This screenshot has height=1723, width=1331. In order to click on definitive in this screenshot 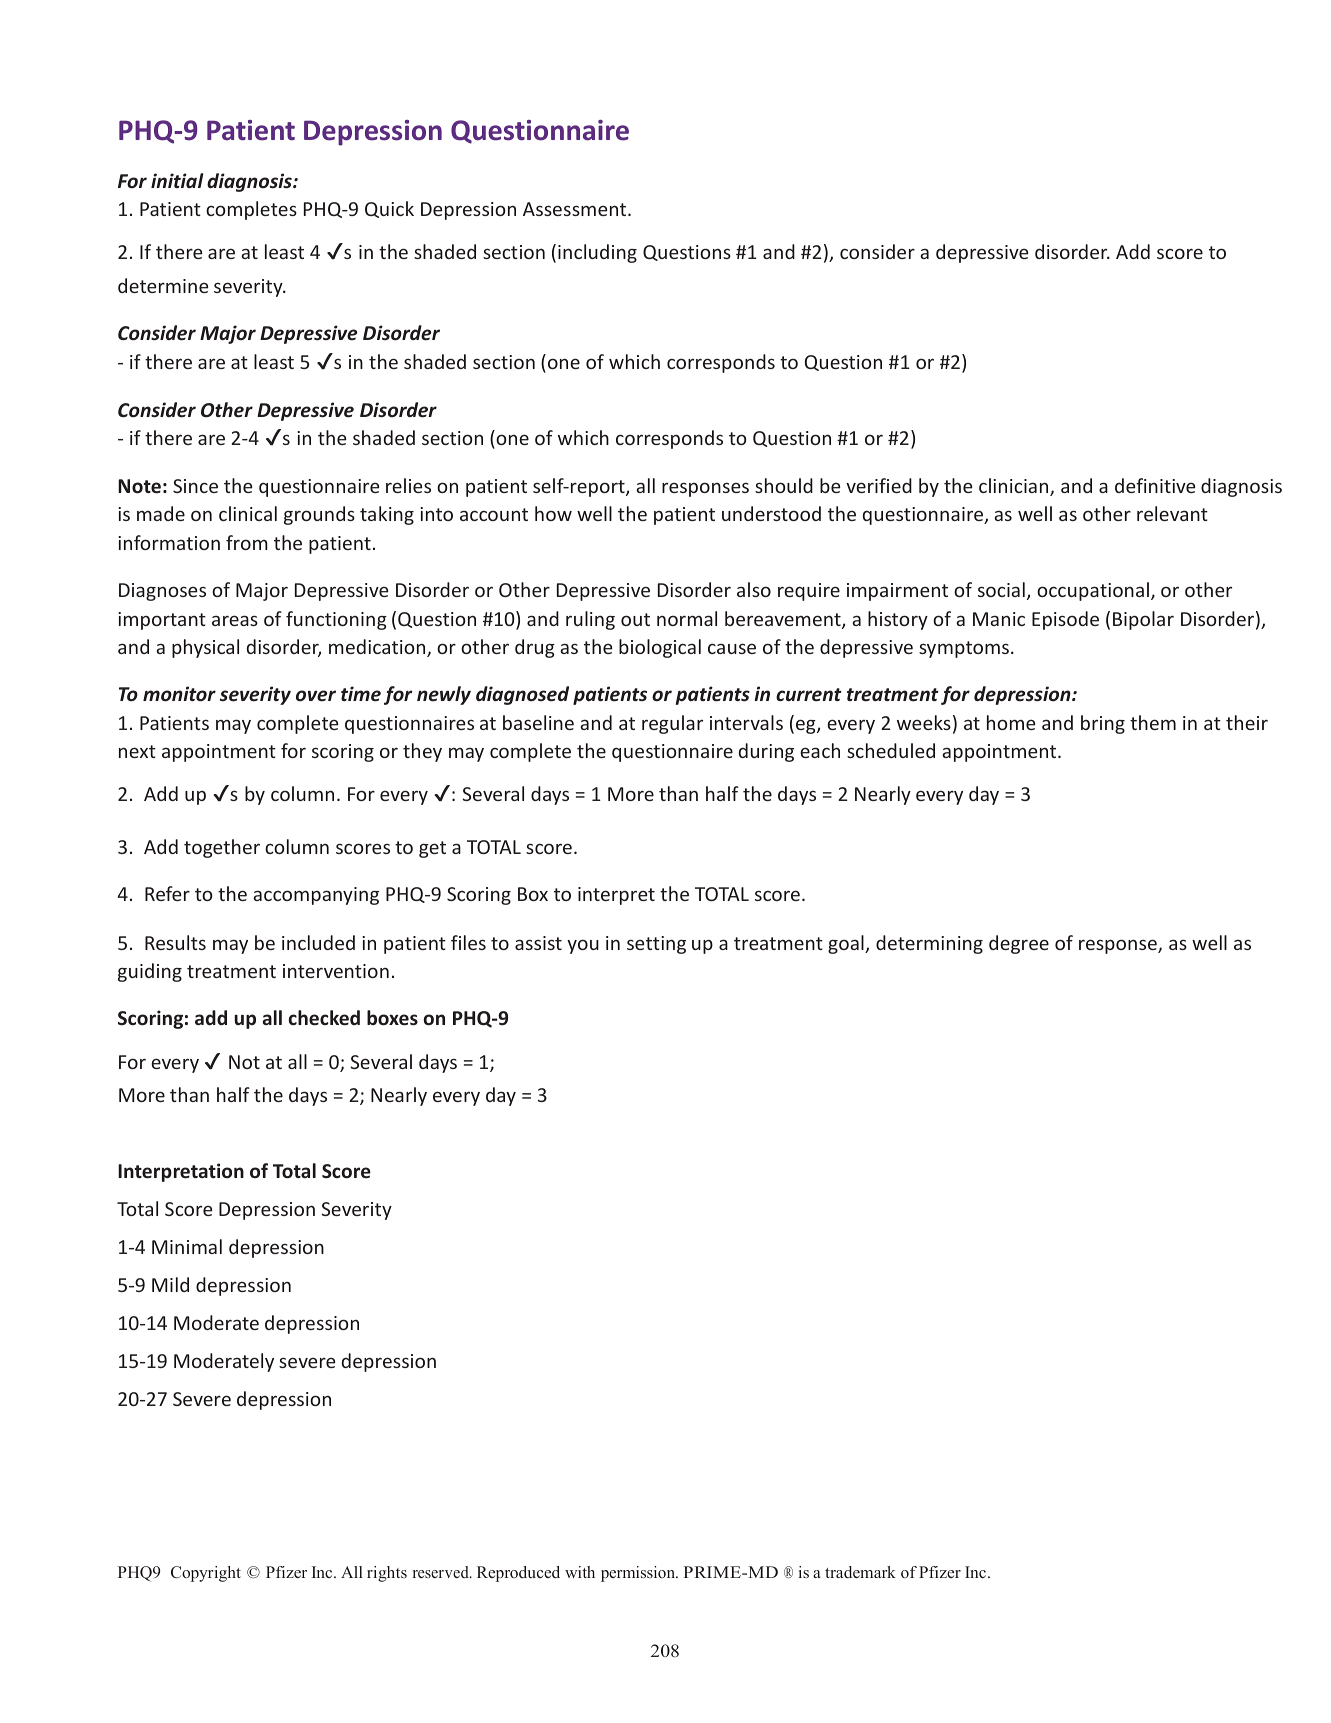, I will do `click(1155, 485)`.
